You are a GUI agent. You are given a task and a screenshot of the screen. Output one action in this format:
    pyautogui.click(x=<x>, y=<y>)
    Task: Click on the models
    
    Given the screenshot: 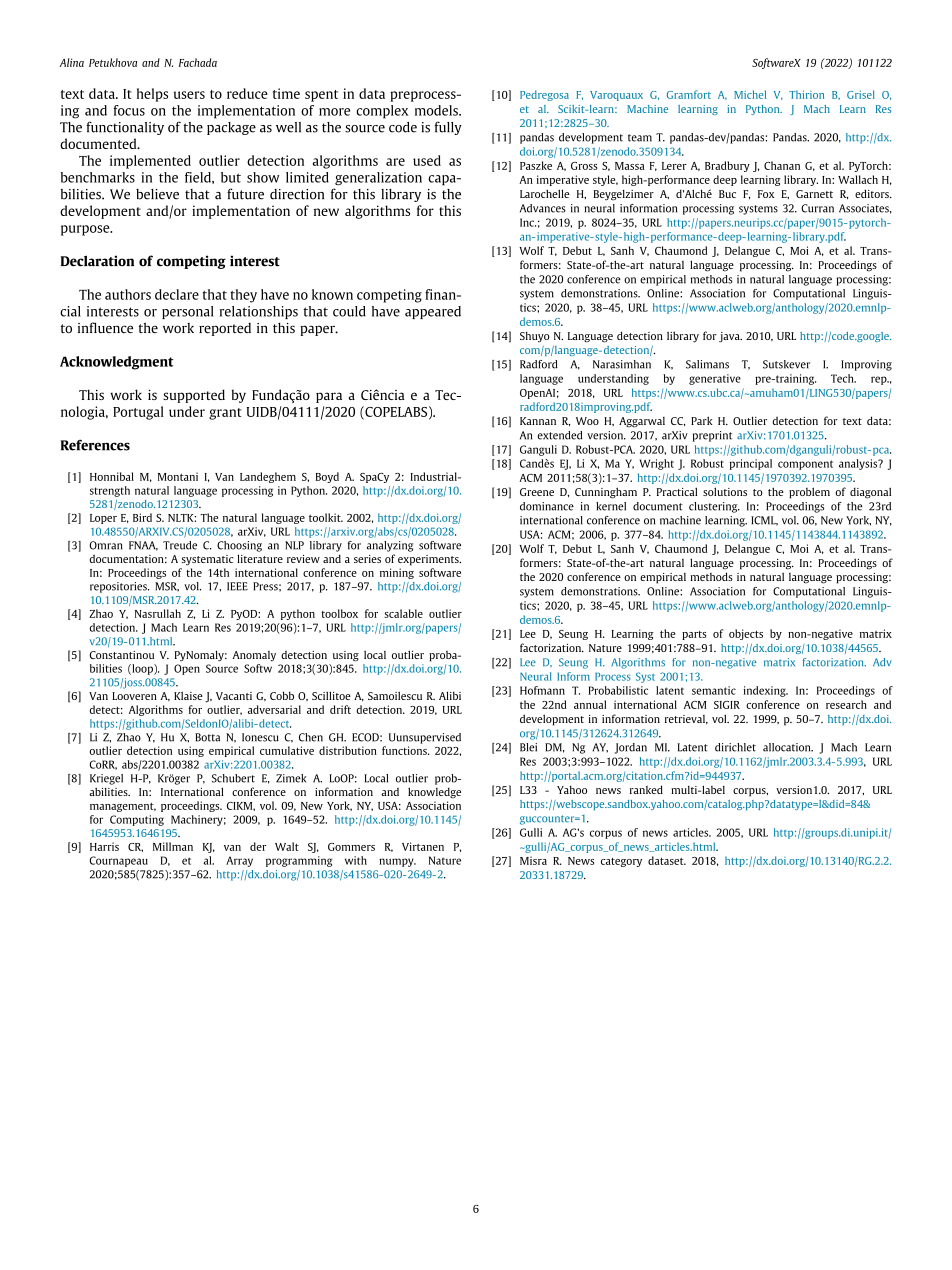 What is the action you would take?
    pyautogui.click(x=437, y=110)
